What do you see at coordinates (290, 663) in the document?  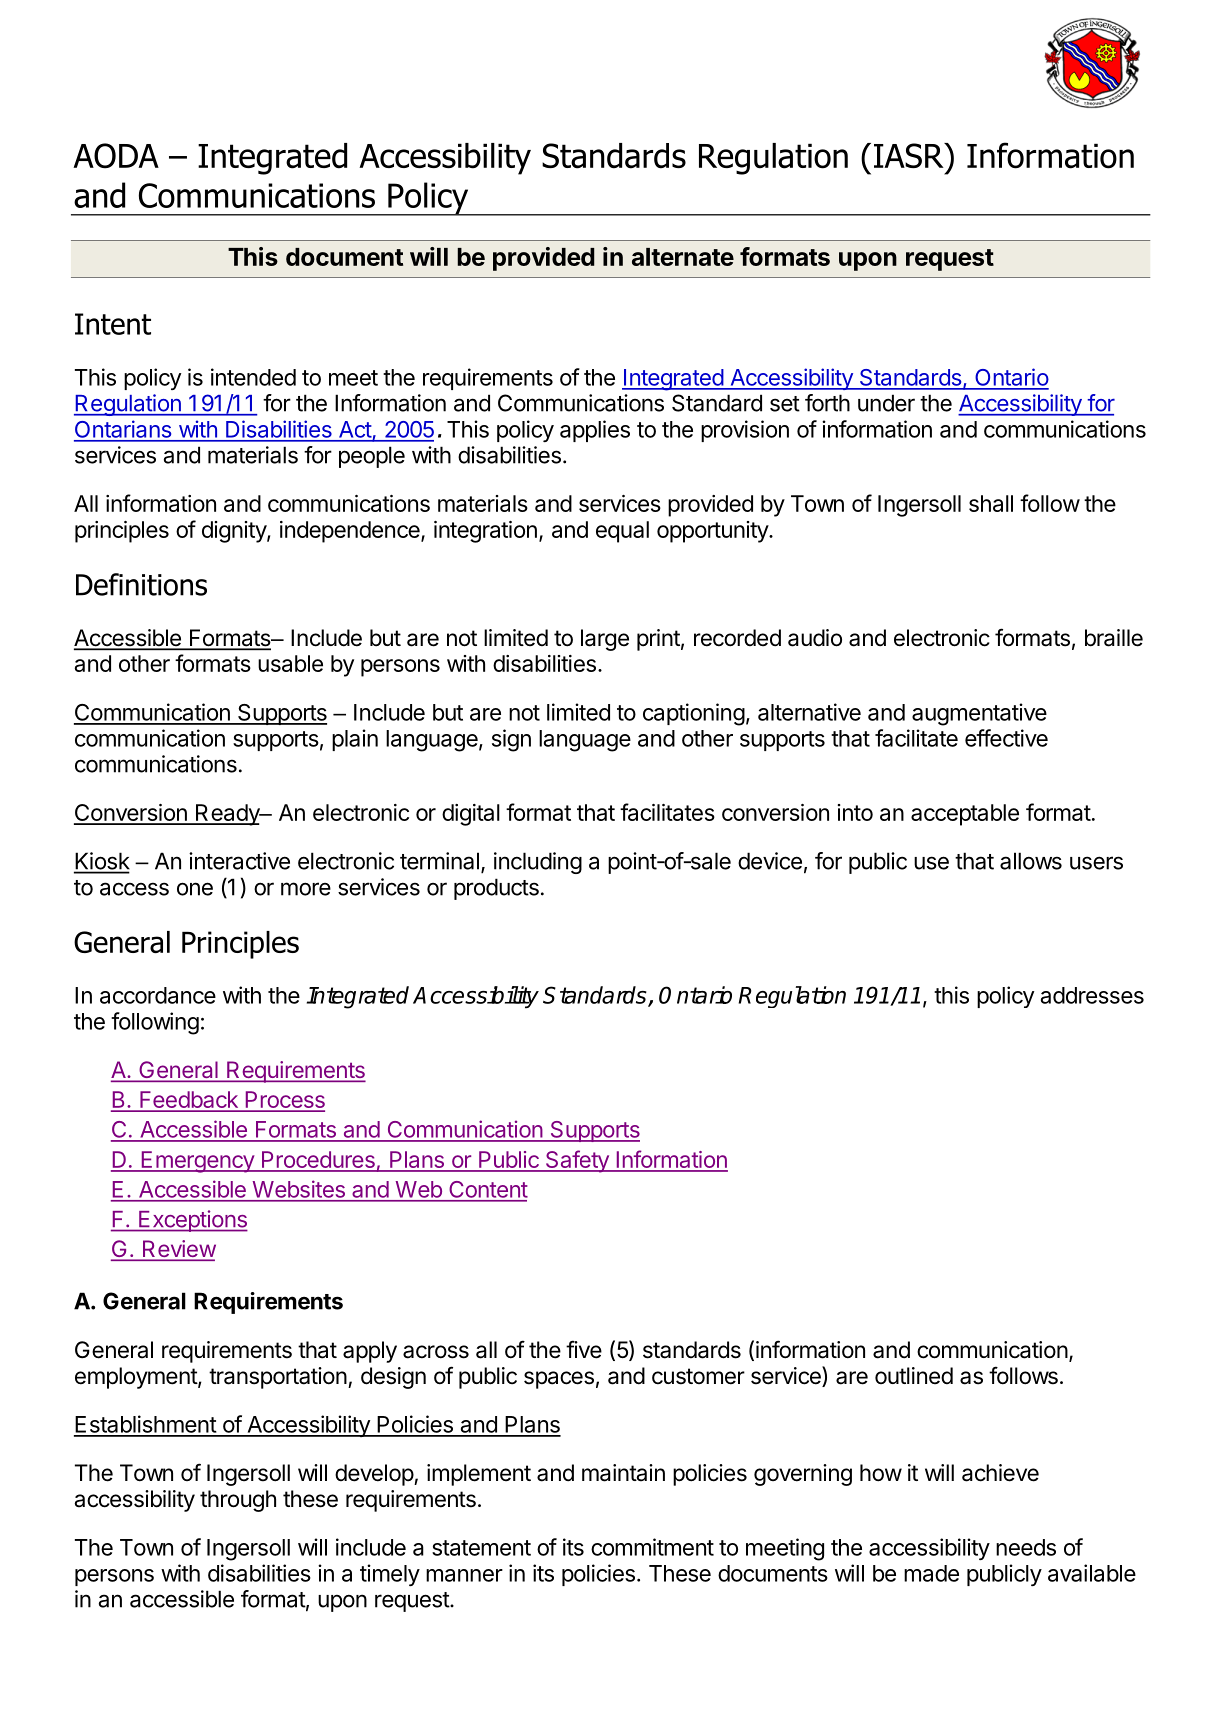 I see `usable` at bounding box center [290, 663].
